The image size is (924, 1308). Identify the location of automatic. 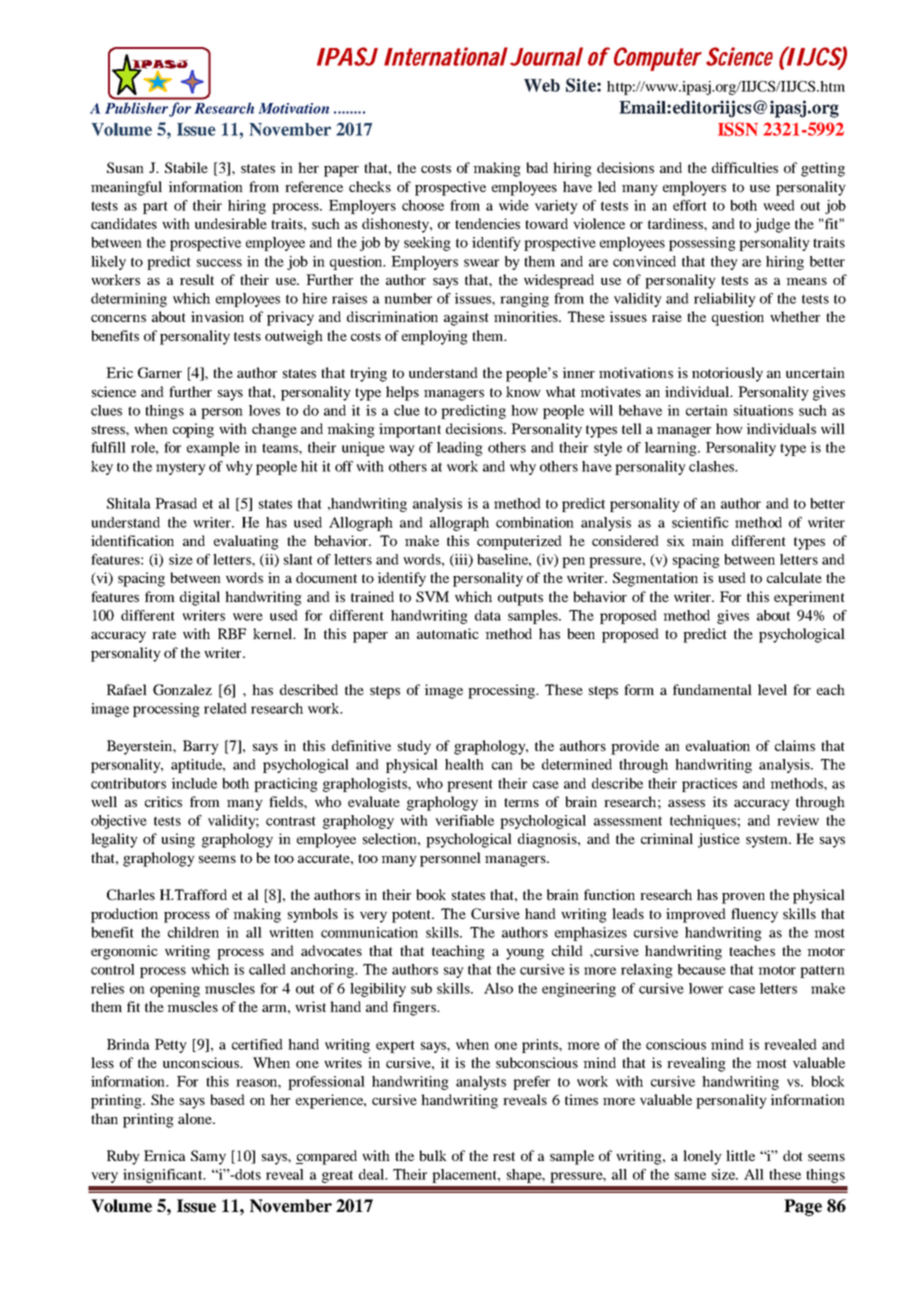
(448, 633).
